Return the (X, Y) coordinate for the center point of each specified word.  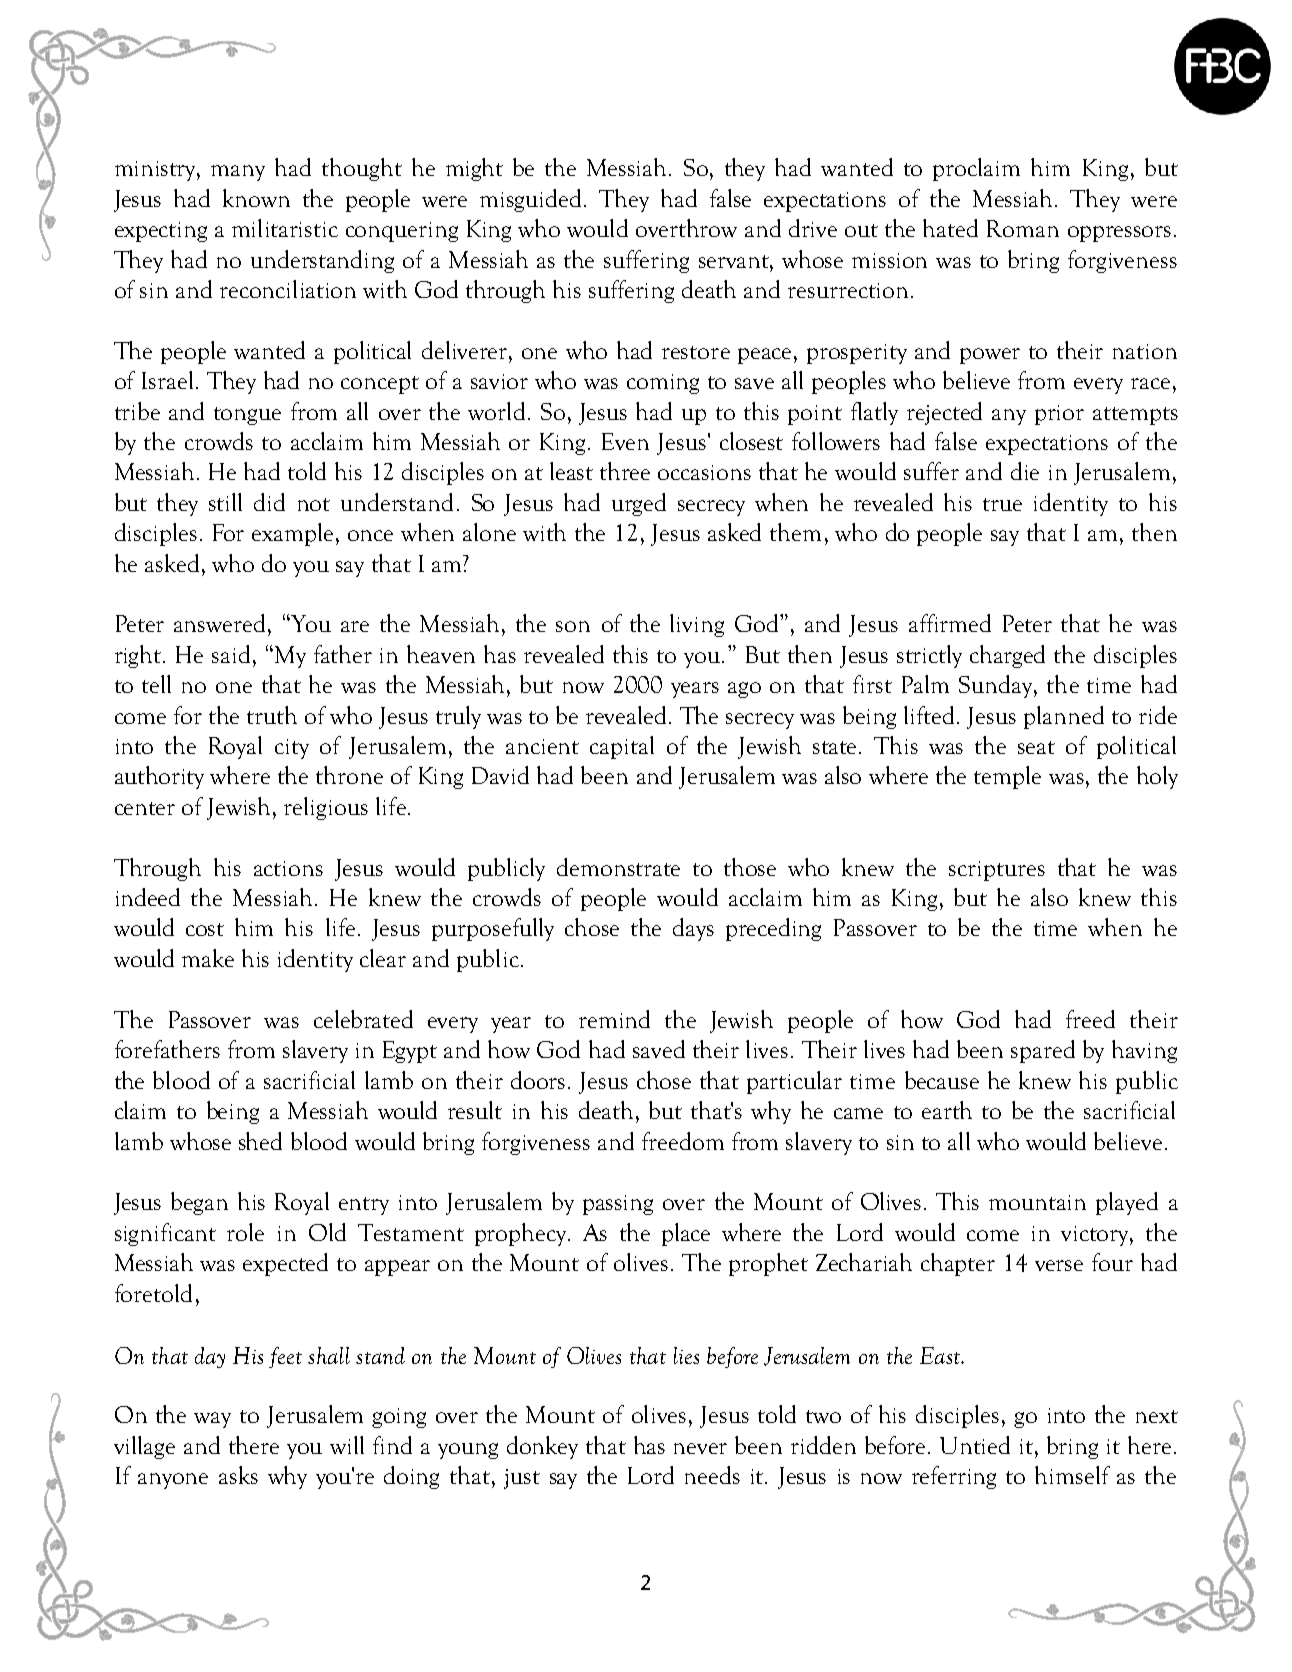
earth (947, 1110)
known (256, 198)
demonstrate (618, 867)
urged (639, 504)
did (269, 502)
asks (238, 1475)
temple (1007, 777)
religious (326, 808)
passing (618, 1205)
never (700, 1448)
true (1002, 504)
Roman (1023, 228)
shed (260, 1141)
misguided (532, 200)
